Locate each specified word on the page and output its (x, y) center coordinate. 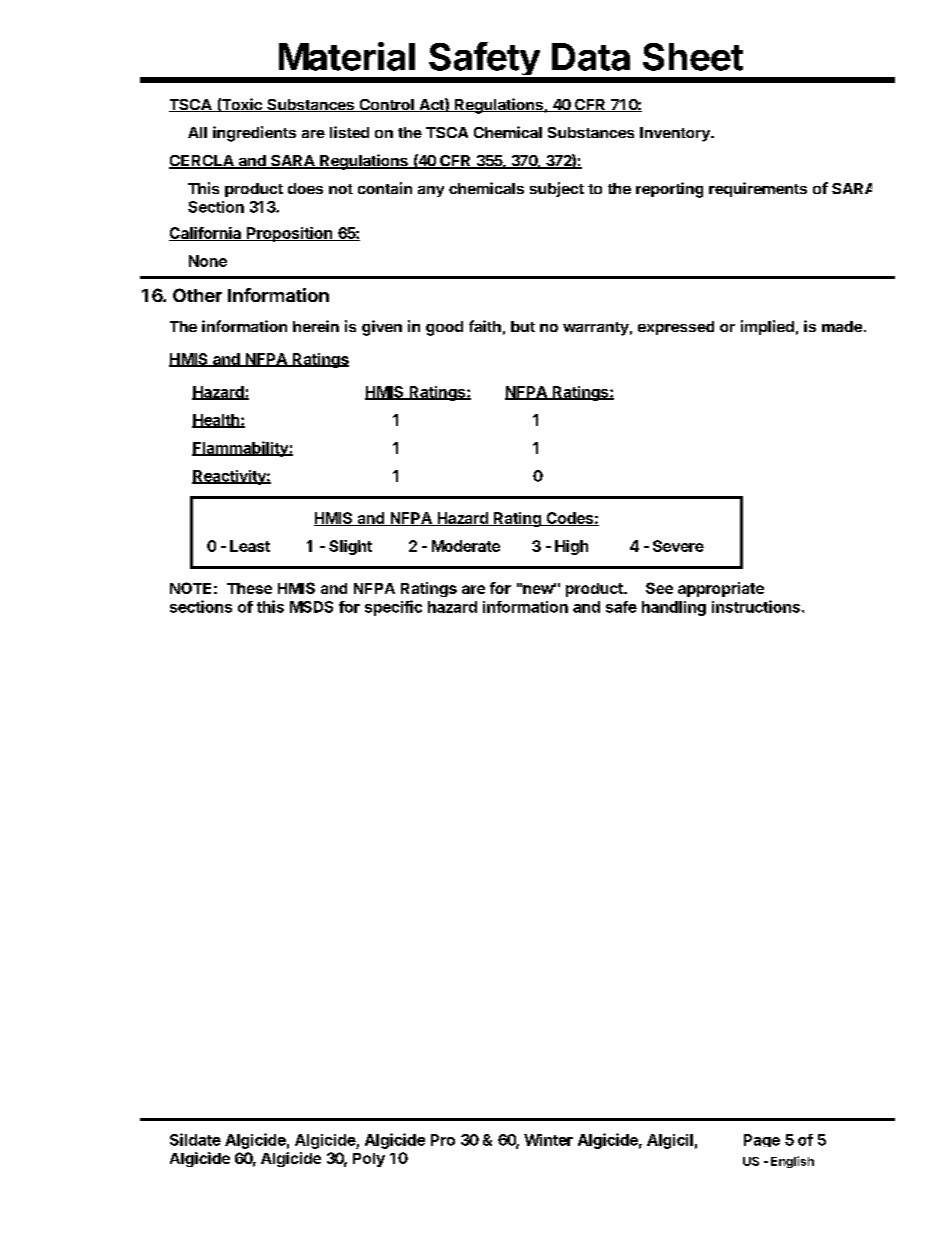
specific (393, 608)
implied (767, 327)
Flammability (241, 449)
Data (591, 57)
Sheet (693, 57)
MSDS (311, 607)
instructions (756, 606)
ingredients (254, 134)
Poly (369, 1160)
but (523, 326)
